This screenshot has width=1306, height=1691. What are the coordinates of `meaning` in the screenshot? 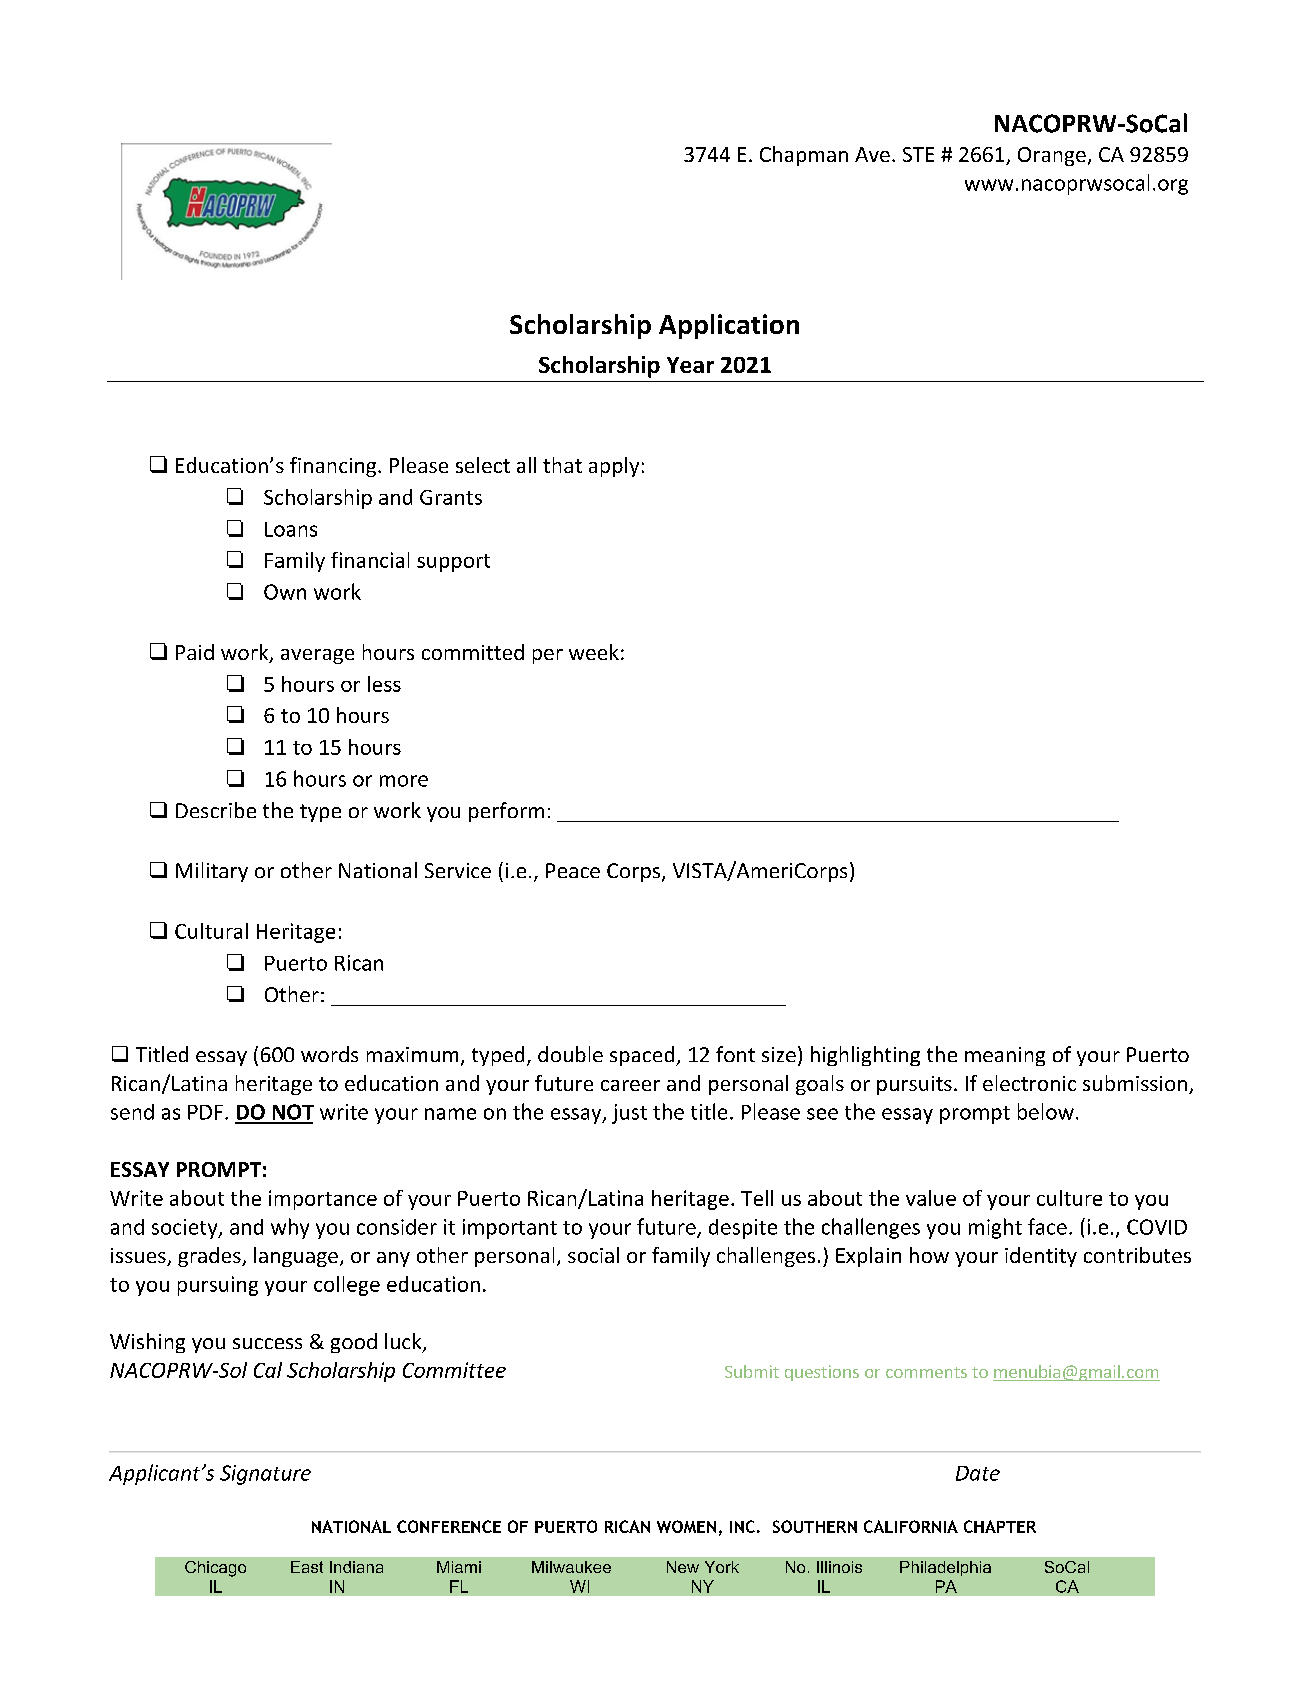 It's located at (1005, 1056).
